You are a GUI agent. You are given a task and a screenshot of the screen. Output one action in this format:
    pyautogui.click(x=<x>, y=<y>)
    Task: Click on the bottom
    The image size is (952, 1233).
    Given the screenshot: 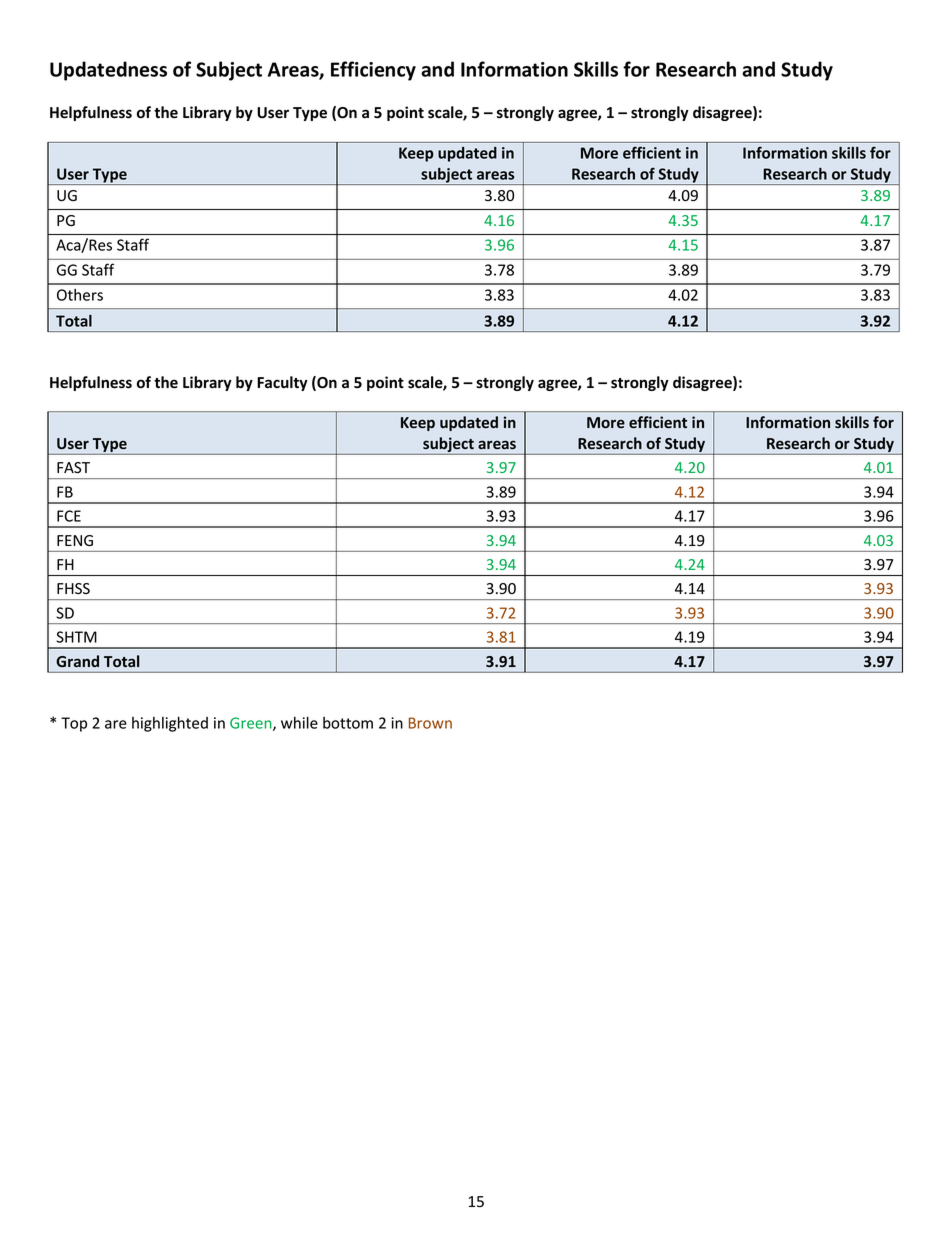 What is the action you would take?
    pyautogui.click(x=348, y=723)
